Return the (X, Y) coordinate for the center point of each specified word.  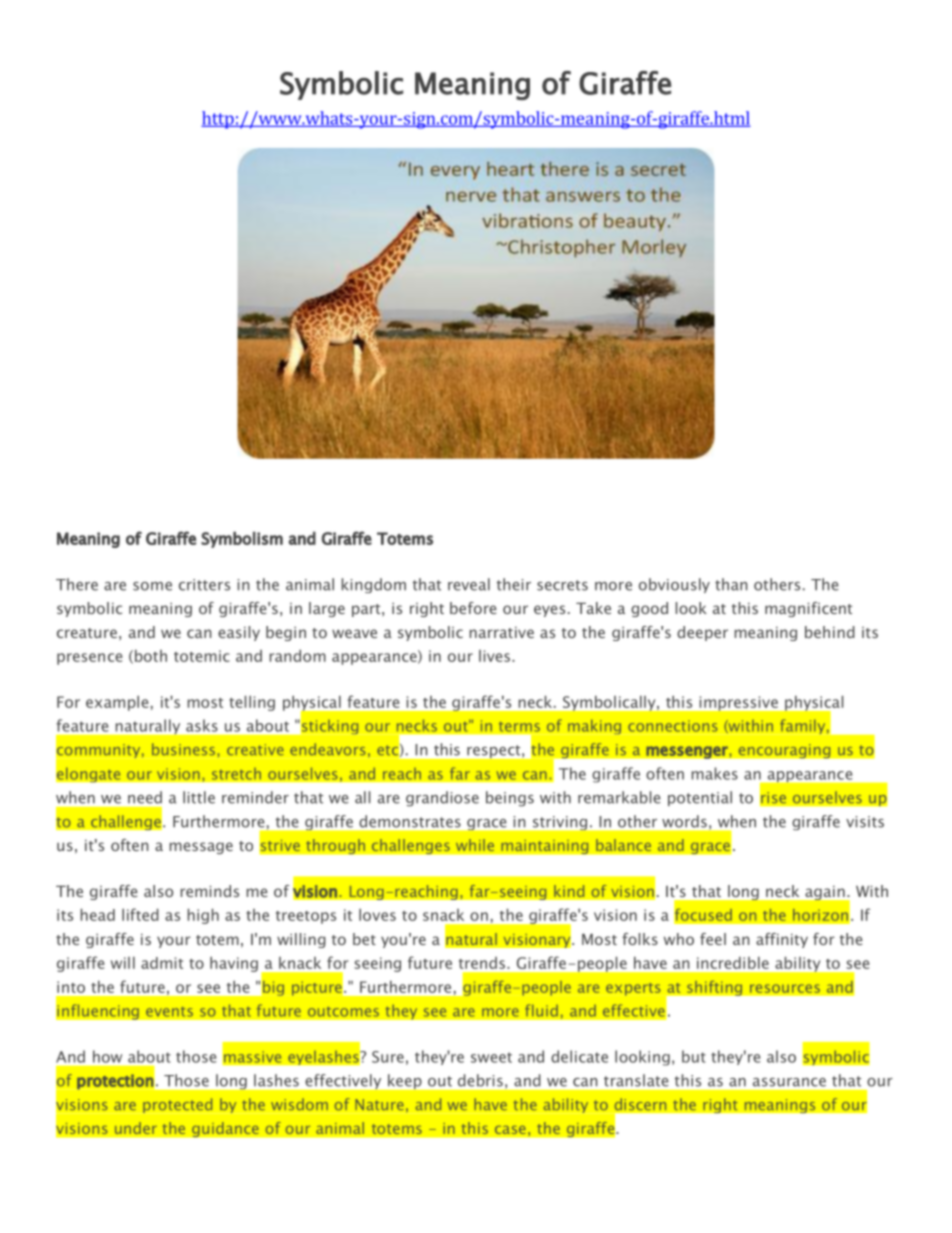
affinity (782, 940)
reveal (469, 584)
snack (443, 915)
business (185, 749)
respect (495, 751)
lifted (140, 914)
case (510, 1129)
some (152, 586)
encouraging (784, 751)
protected (177, 1105)
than (731, 584)
